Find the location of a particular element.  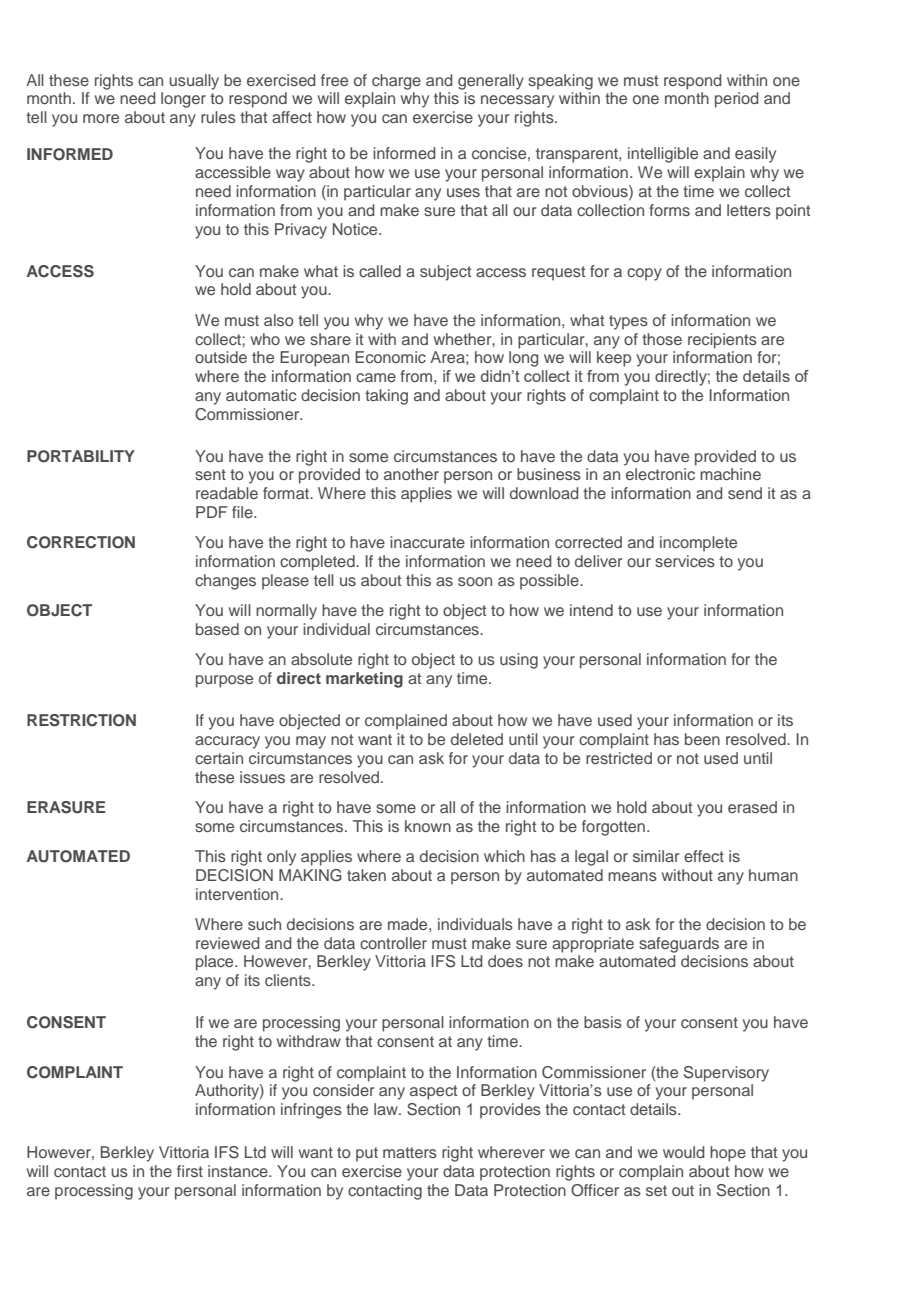

based is located at coordinates (217, 629).
